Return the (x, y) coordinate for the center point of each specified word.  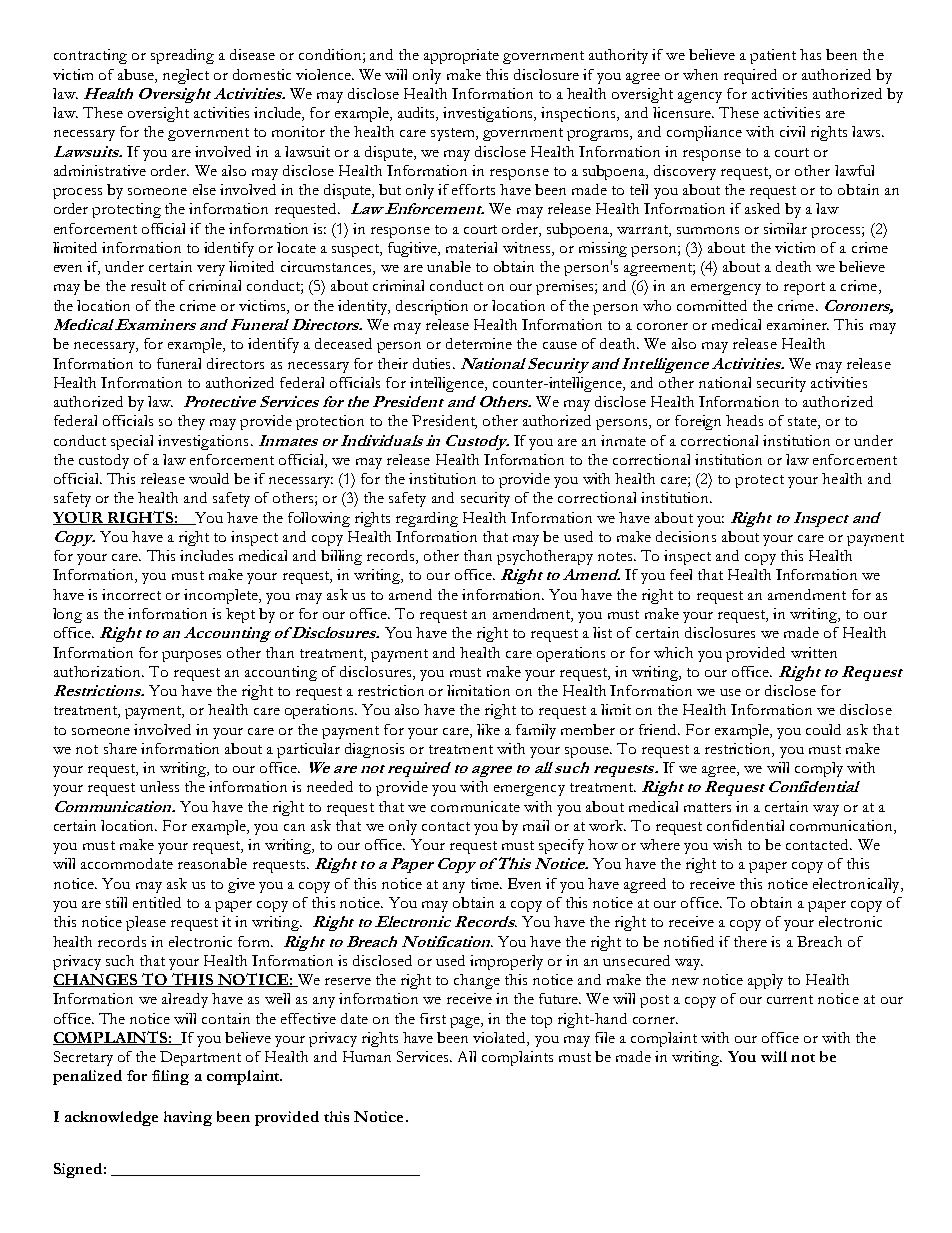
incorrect (131, 594)
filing (170, 1077)
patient (773, 56)
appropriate (461, 56)
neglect (186, 76)
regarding (427, 519)
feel (681, 574)
